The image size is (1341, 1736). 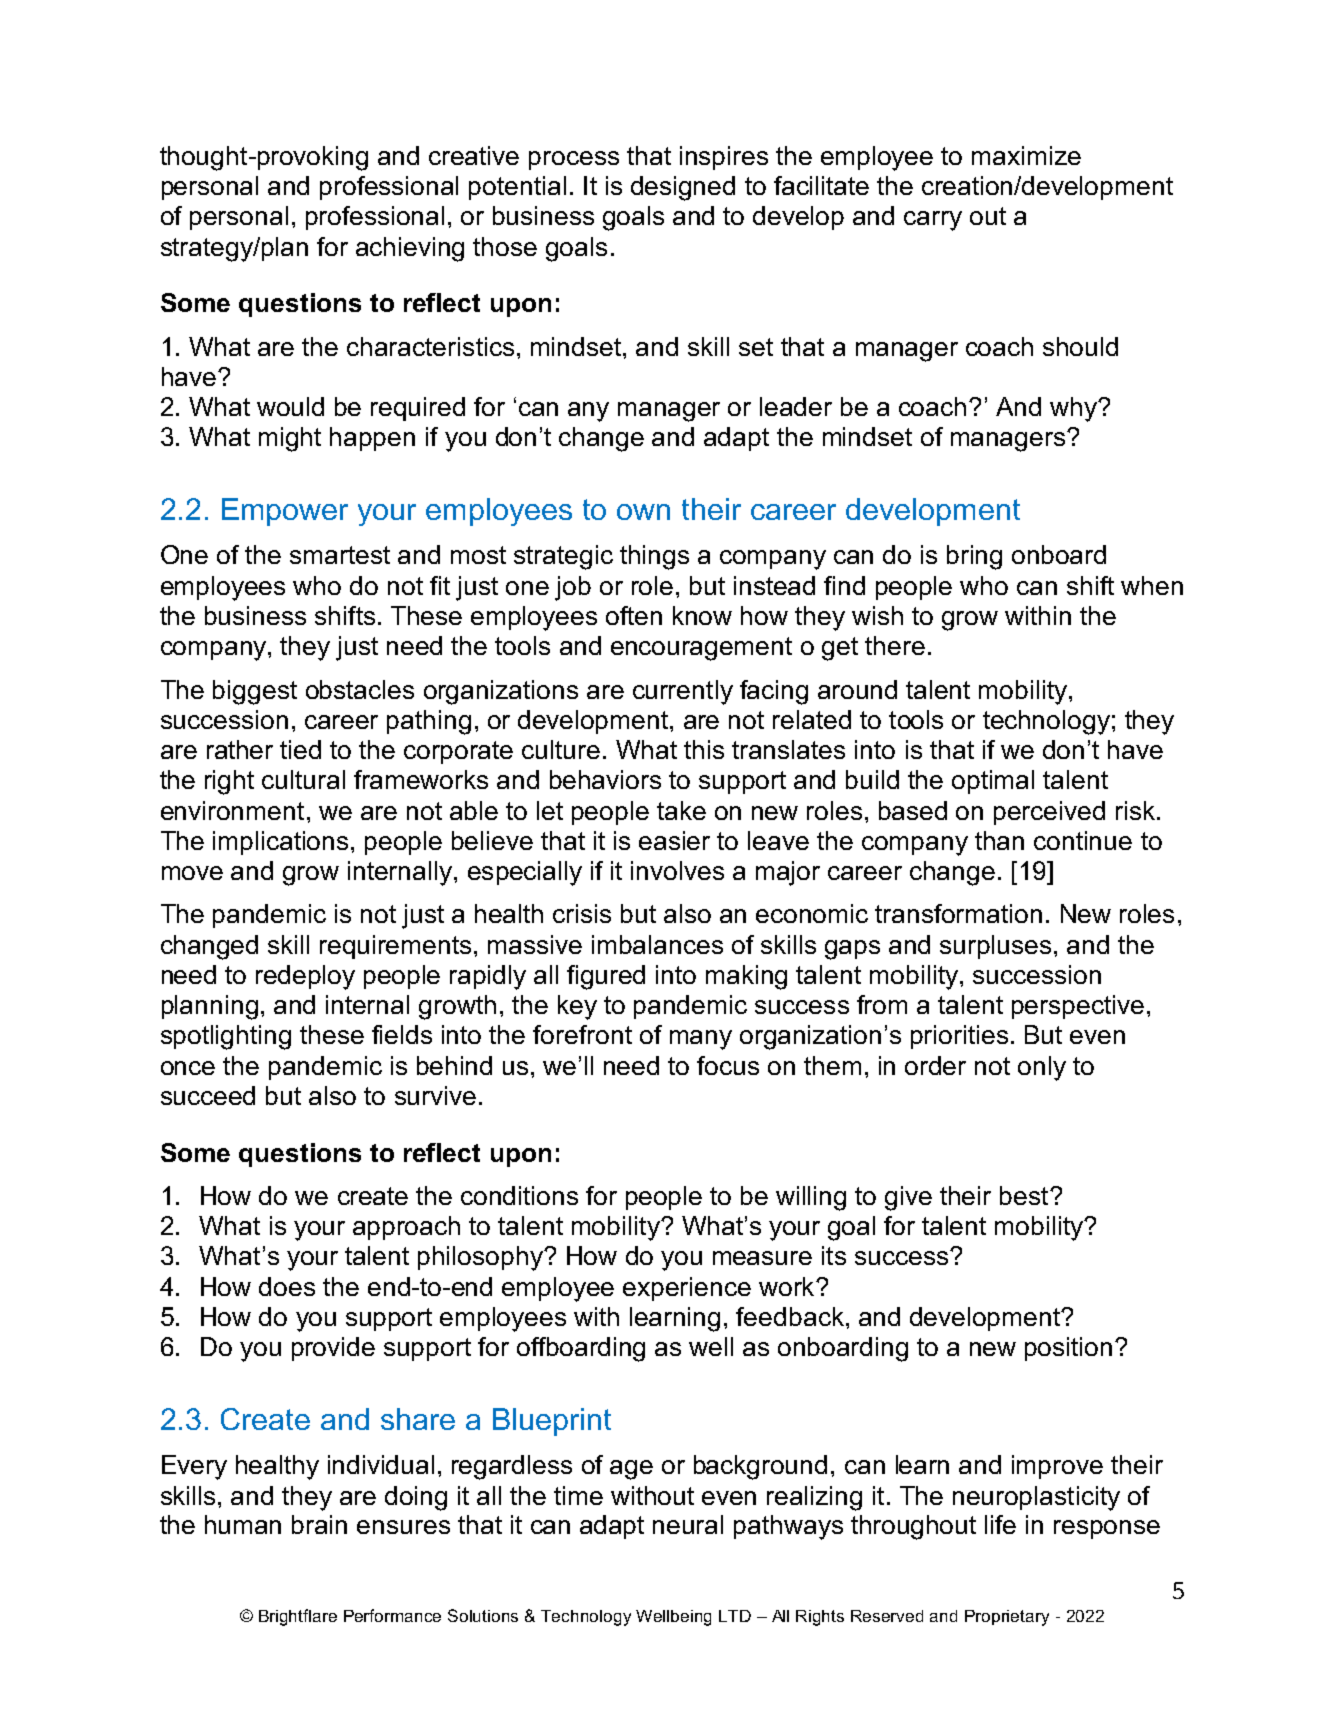 I want to click on implications, so click(x=280, y=843).
